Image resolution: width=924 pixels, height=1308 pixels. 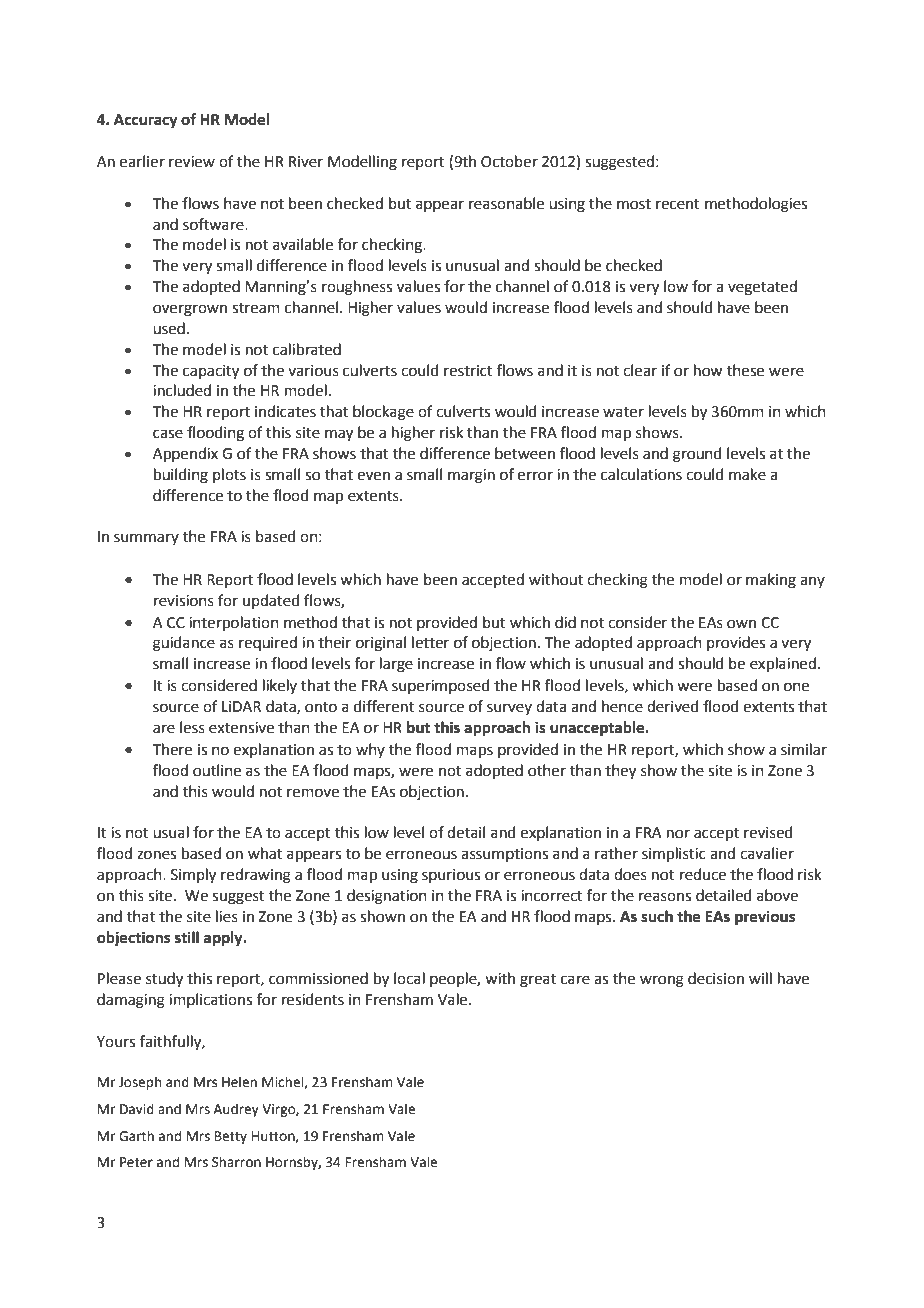 What do you see at coordinates (409, 978) in the screenshot?
I see `local` at bounding box center [409, 978].
